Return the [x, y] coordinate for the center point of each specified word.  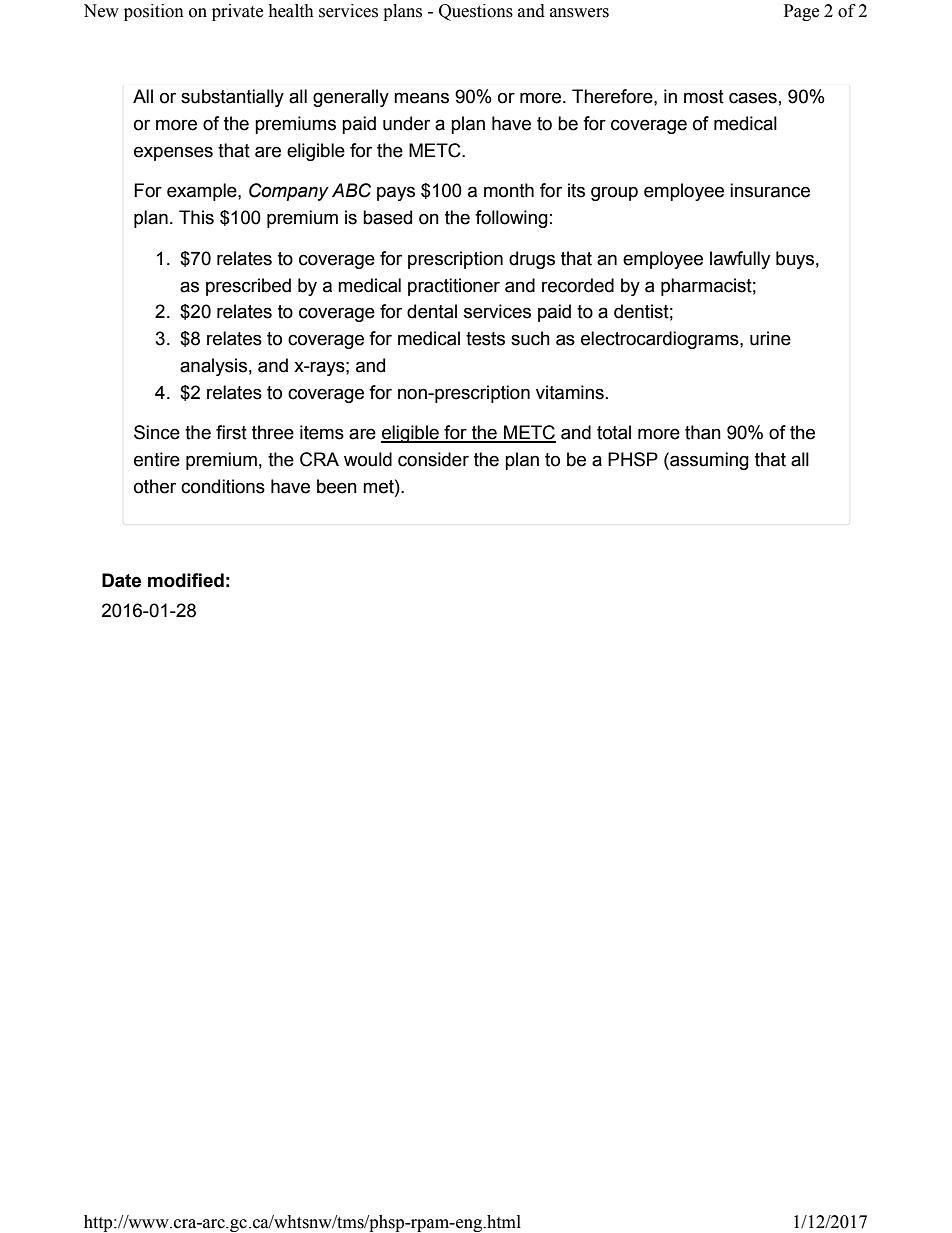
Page [801, 12]
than [703, 432]
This [196, 217]
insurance [770, 190]
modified [186, 580]
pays [396, 193]
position [154, 12]
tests [485, 339]
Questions [476, 12]
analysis [213, 367]
